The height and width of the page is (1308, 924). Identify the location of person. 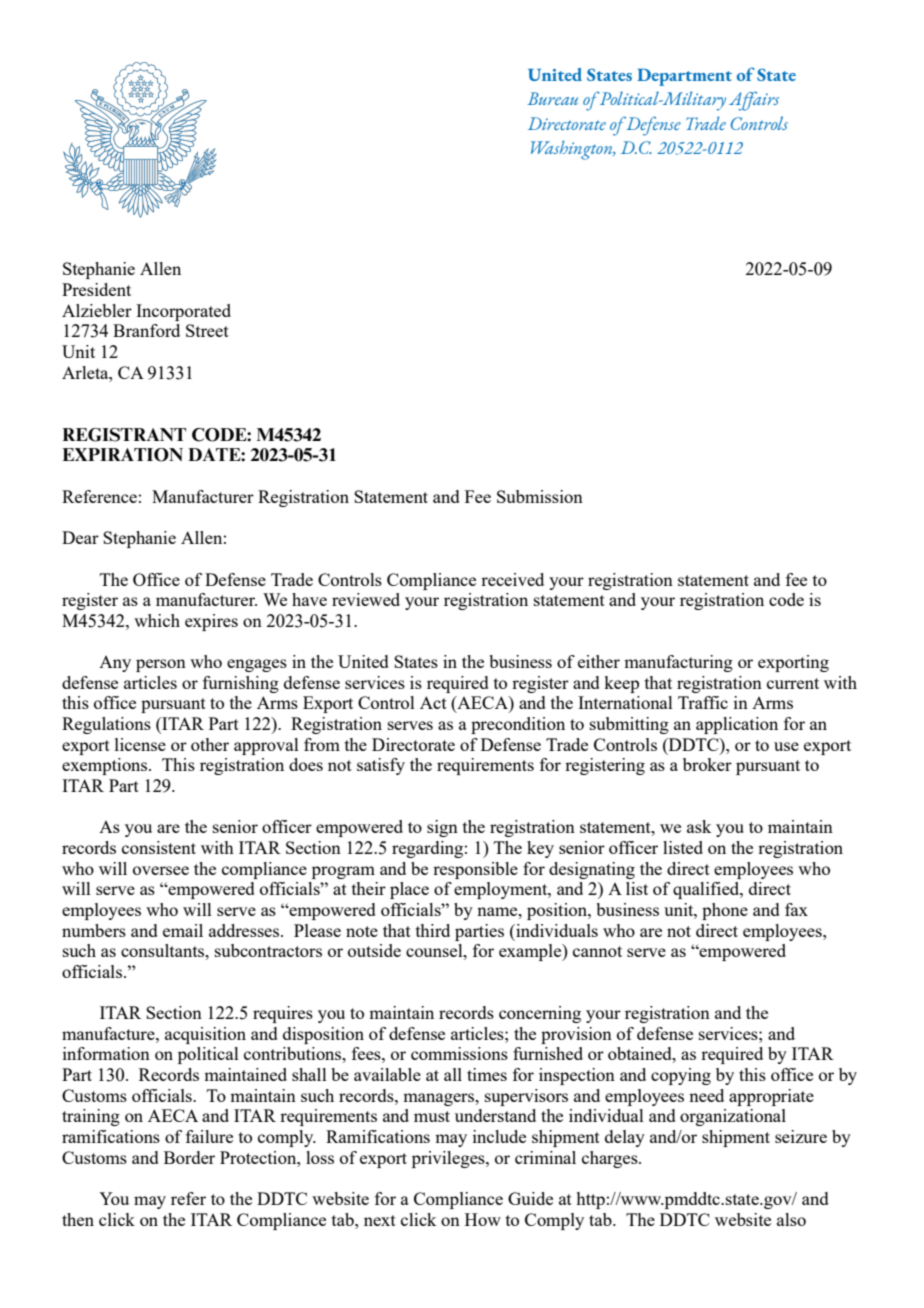
(161, 665).
